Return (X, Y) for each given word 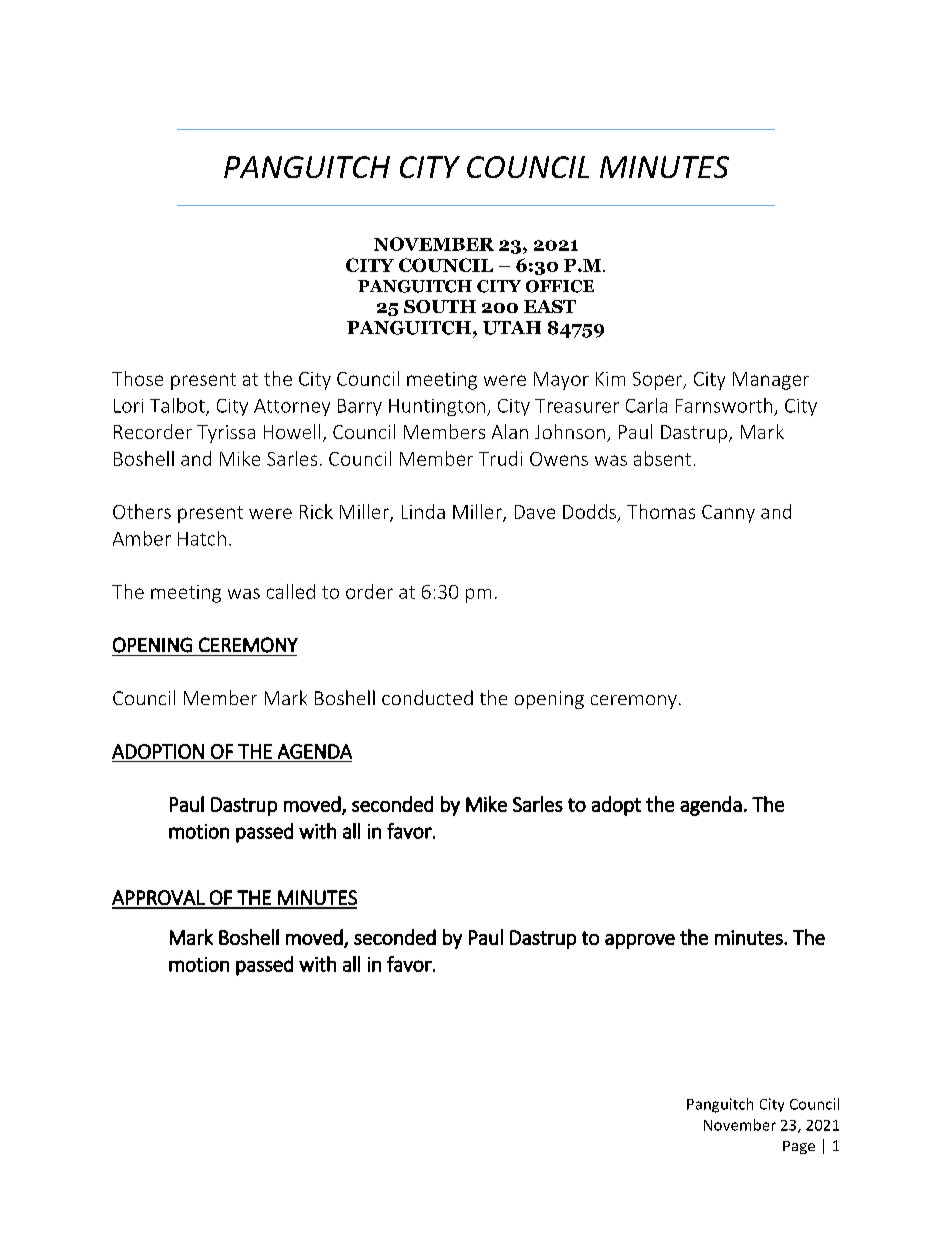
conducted (427, 697)
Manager (771, 381)
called (291, 591)
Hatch (202, 538)
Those (137, 378)
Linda (423, 511)
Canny (728, 514)
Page (799, 1147)
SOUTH (440, 306)
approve (640, 941)
